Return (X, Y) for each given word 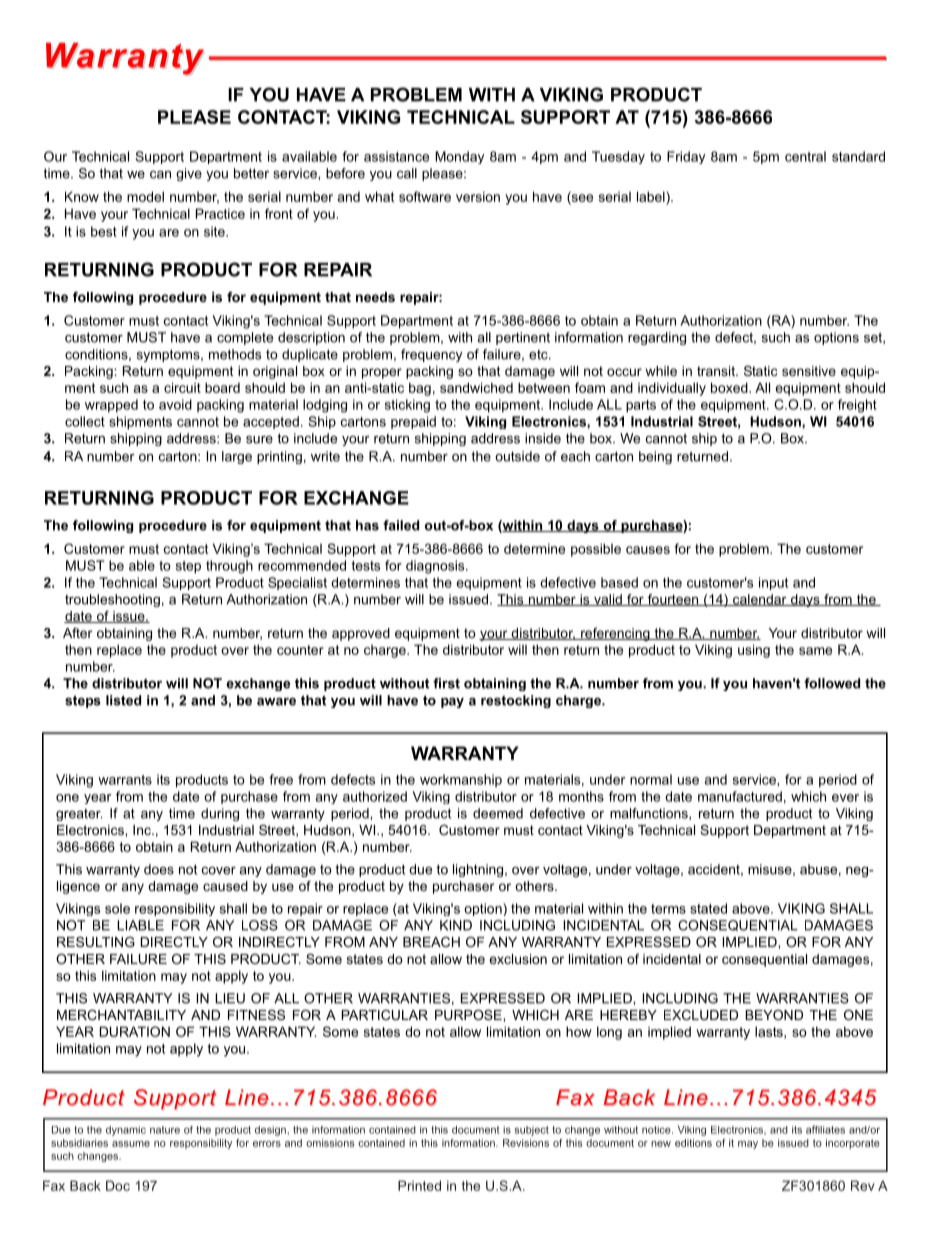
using (754, 651)
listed (123, 700)
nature (165, 1130)
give (189, 174)
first (446, 683)
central (805, 156)
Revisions (526, 1143)
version (478, 196)
